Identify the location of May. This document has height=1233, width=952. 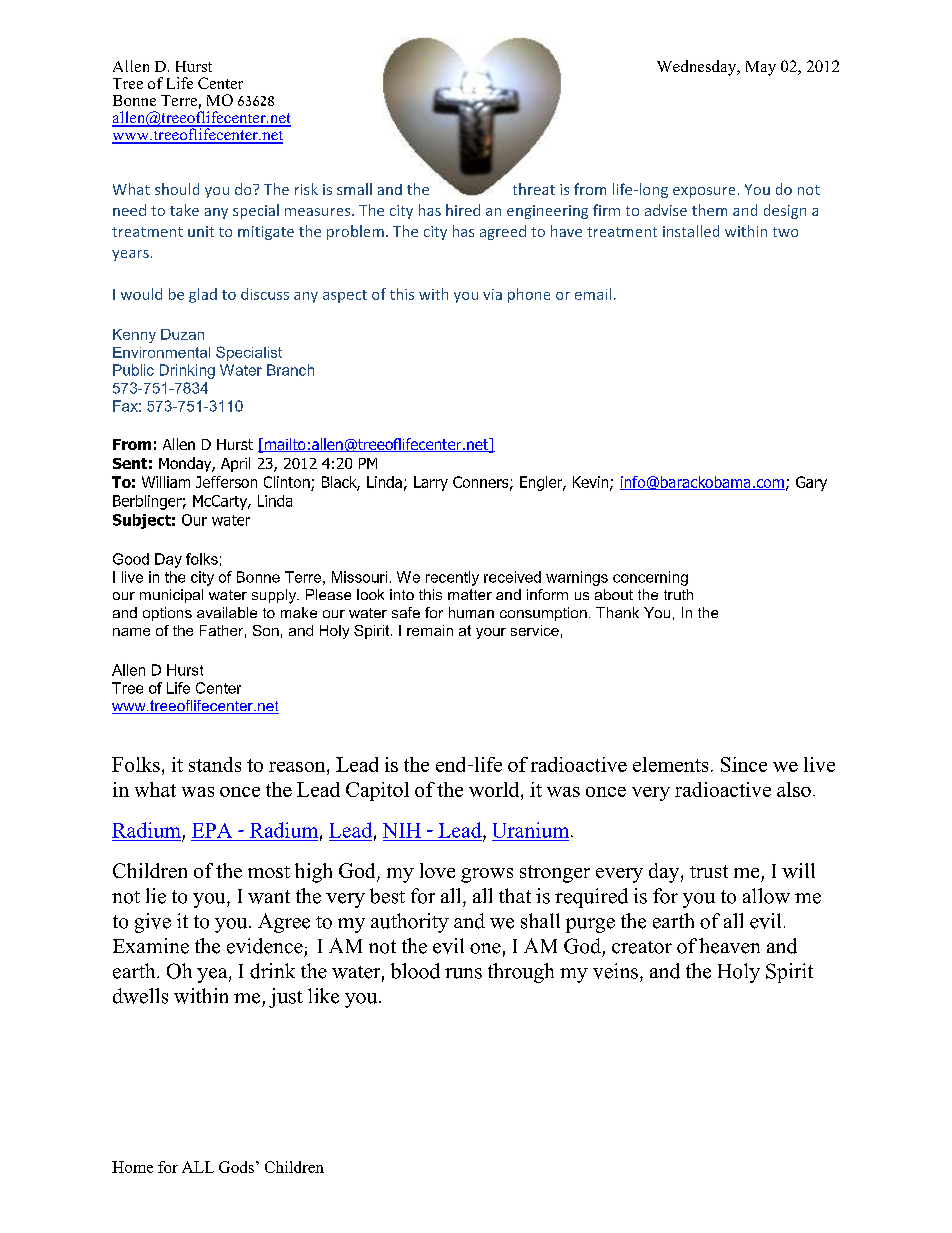
(761, 68).
